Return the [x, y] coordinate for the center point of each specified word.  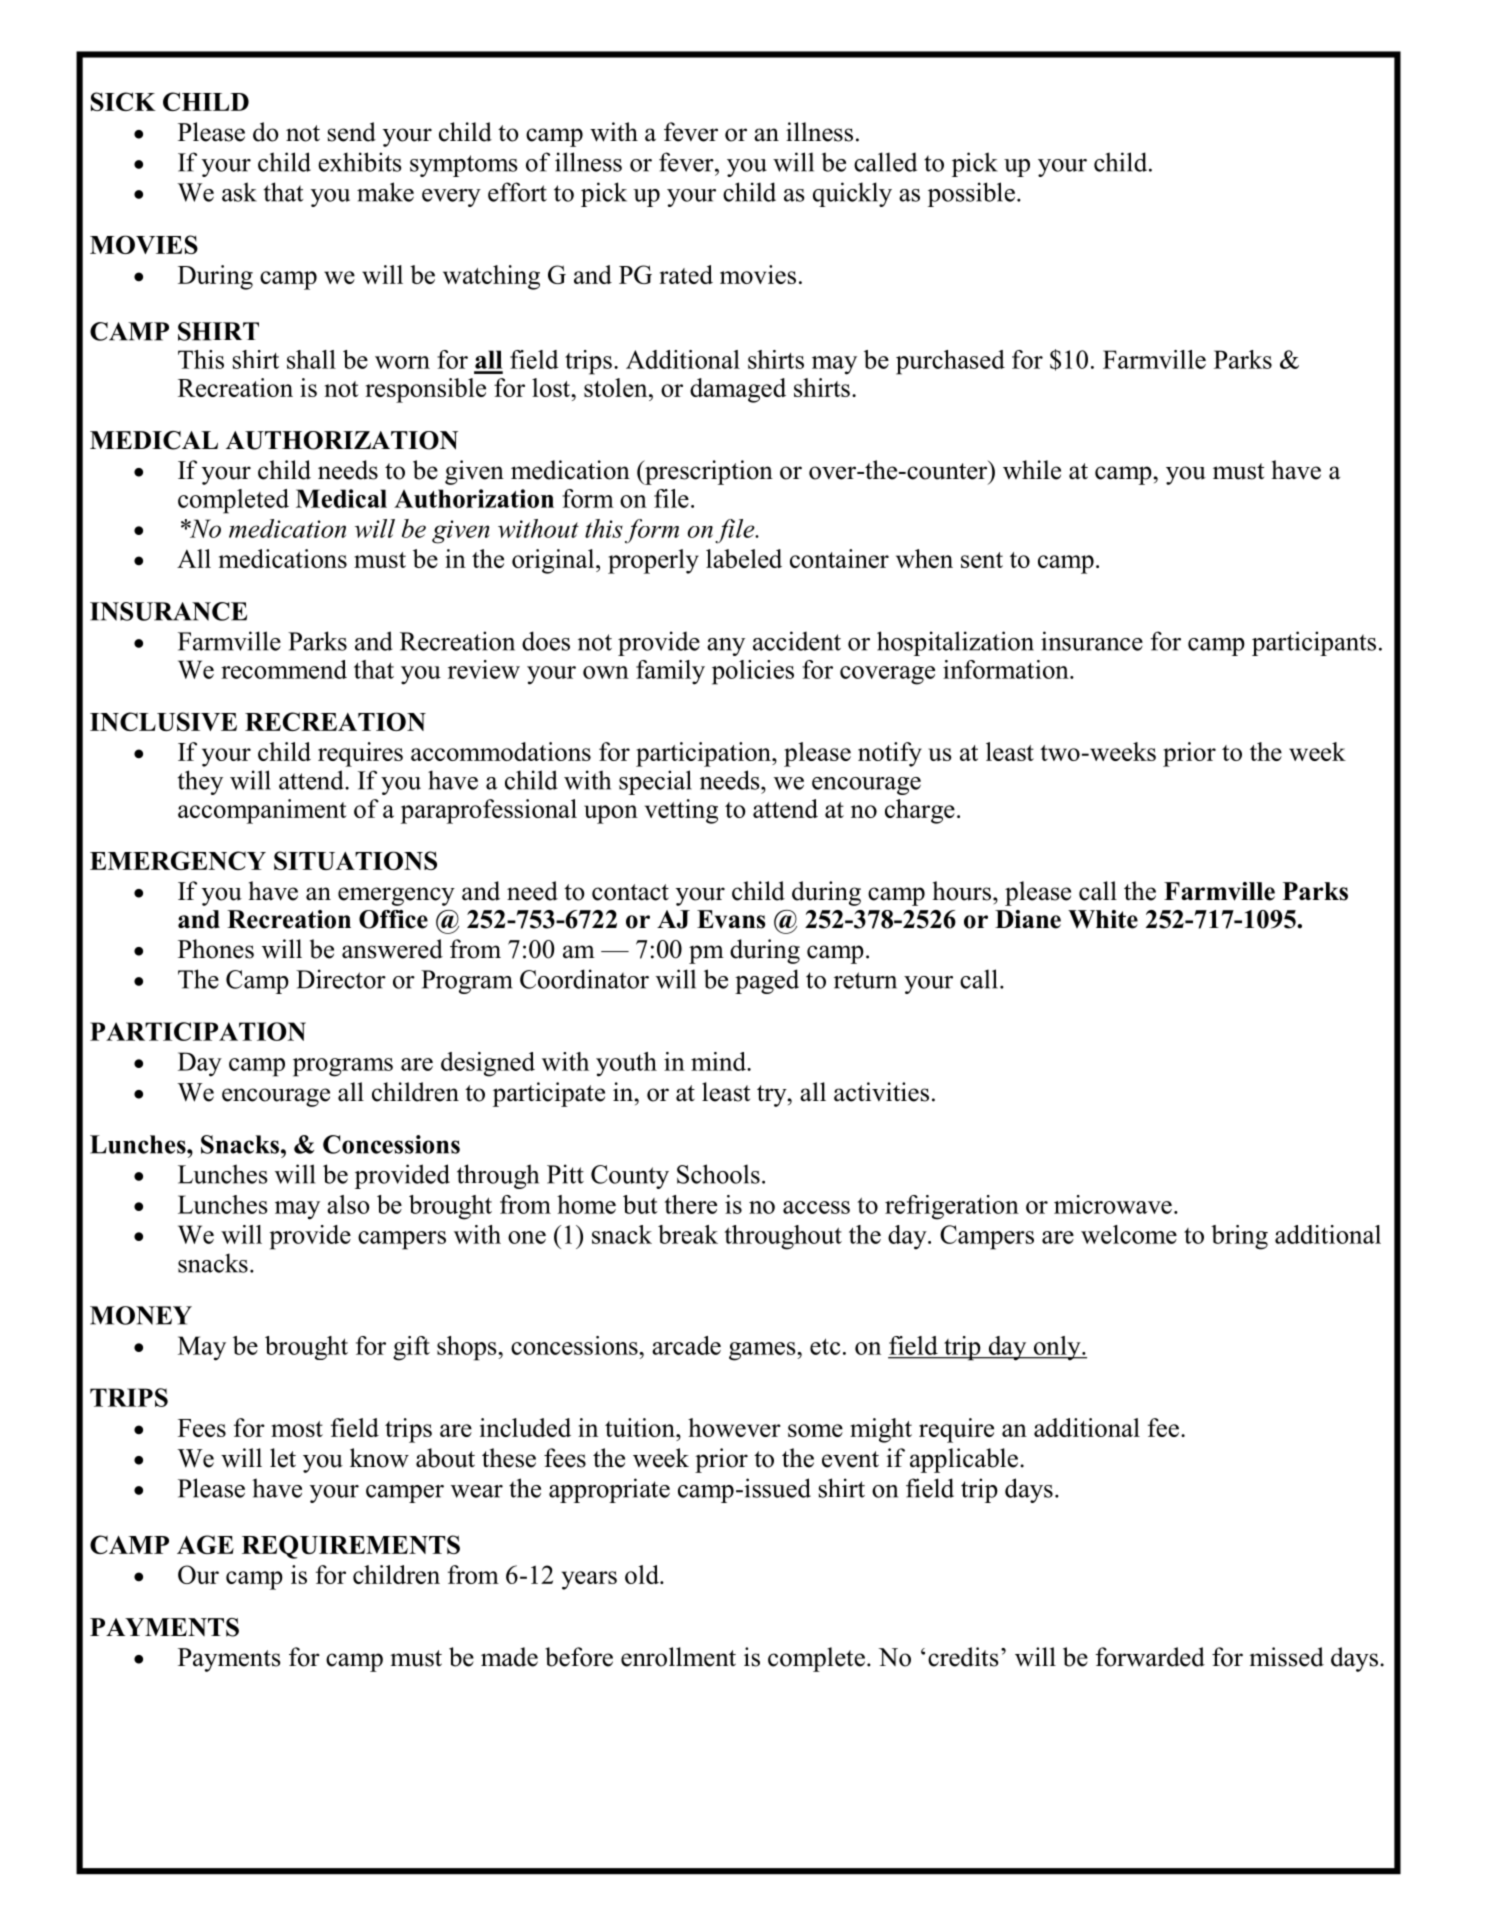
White [1103, 919]
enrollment [678, 1657]
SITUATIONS [355, 860]
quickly [852, 194]
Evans [731, 919]
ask [239, 192]
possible [971, 194]
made [509, 1657]
